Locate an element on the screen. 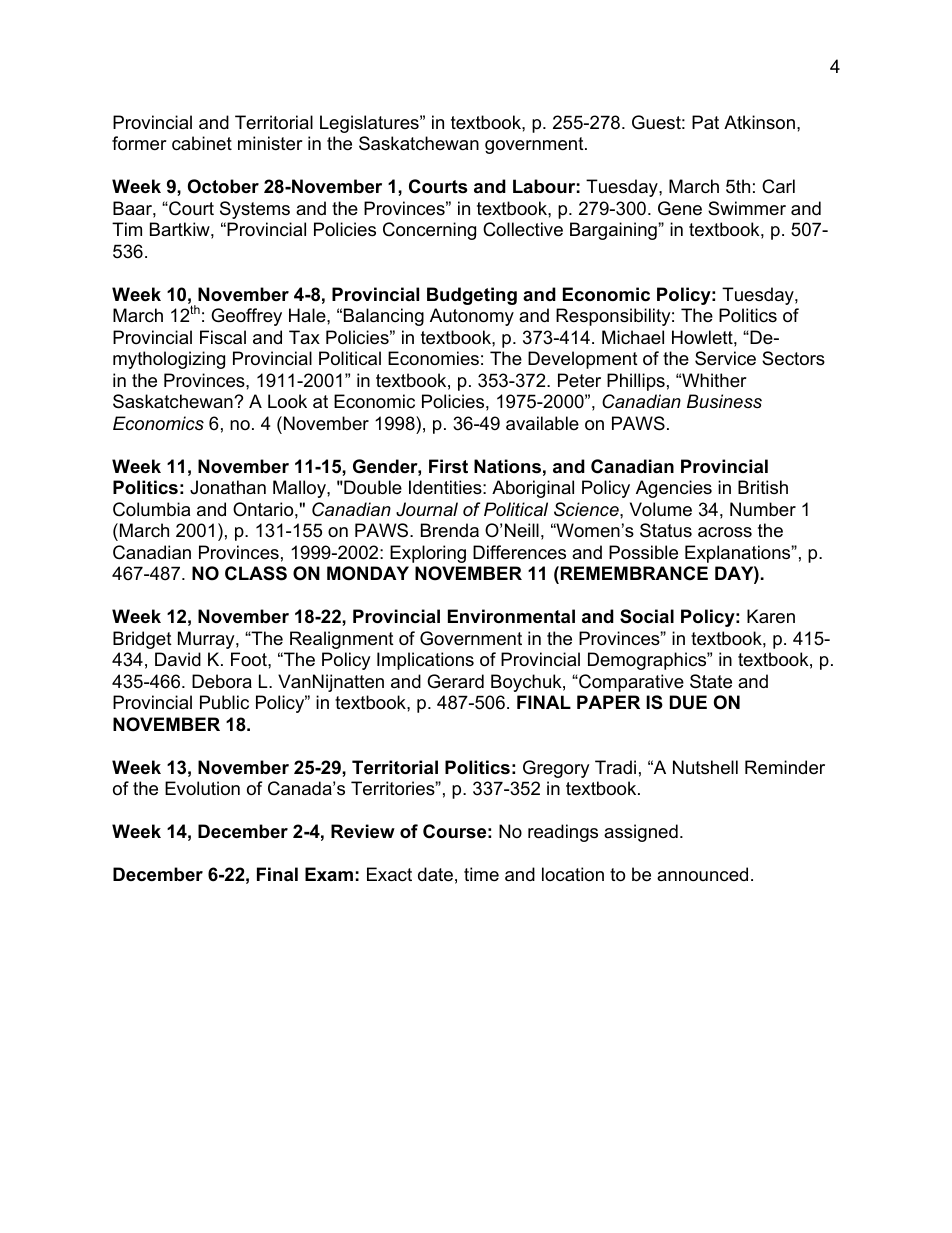  Concerning is located at coordinates (429, 231).
